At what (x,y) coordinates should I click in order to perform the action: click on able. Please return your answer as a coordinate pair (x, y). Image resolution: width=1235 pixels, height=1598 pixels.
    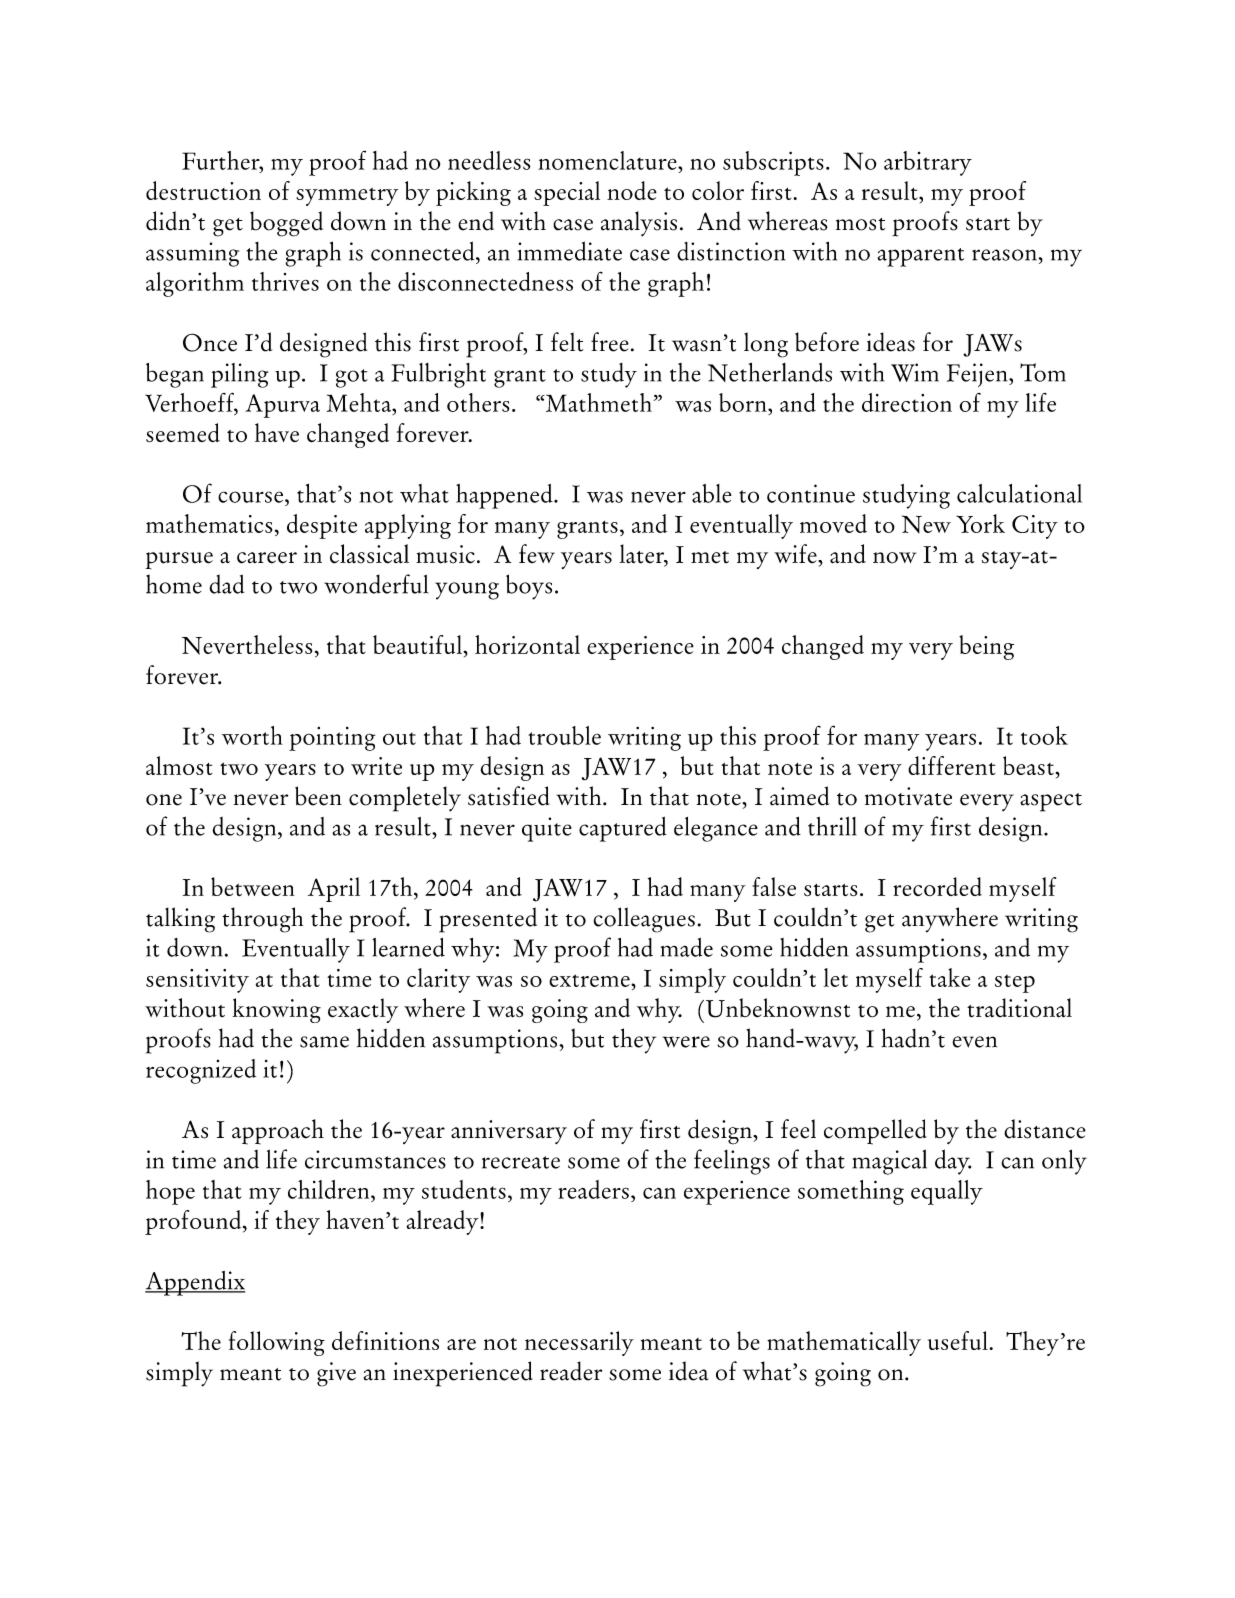
    Looking at the image, I should click on (712, 493).
